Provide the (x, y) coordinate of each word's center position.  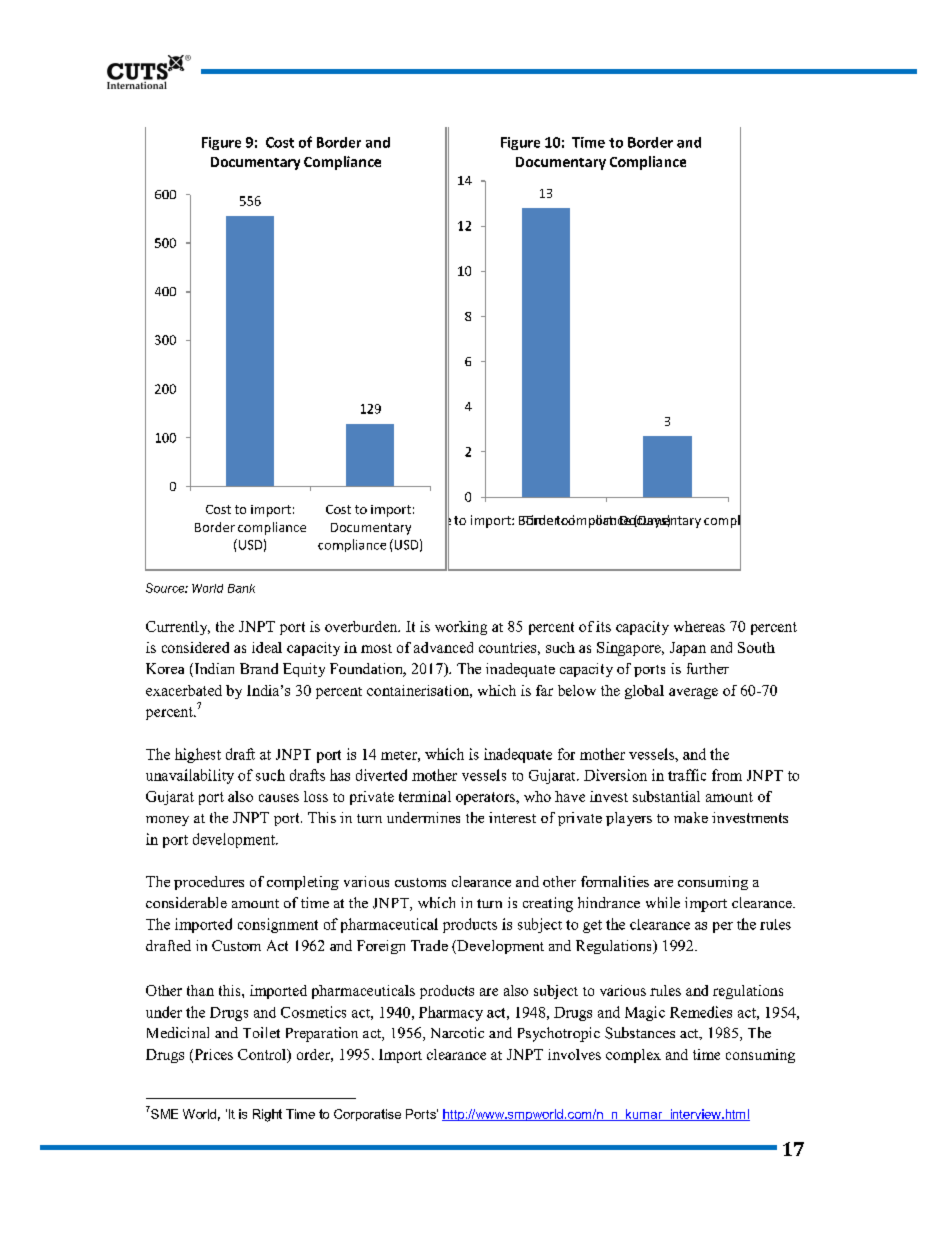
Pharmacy (451, 1013)
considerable (186, 902)
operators (486, 798)
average (693, 693)
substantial (666, 796)
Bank (241, 588)
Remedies (701, 1012)
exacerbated (184, 690)
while (663, 902)
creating (548, 904)
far (544, 690)
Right (267, 1115)
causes (279, 798)
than (200, 990)
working (461, 628)
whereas (699, 626)
